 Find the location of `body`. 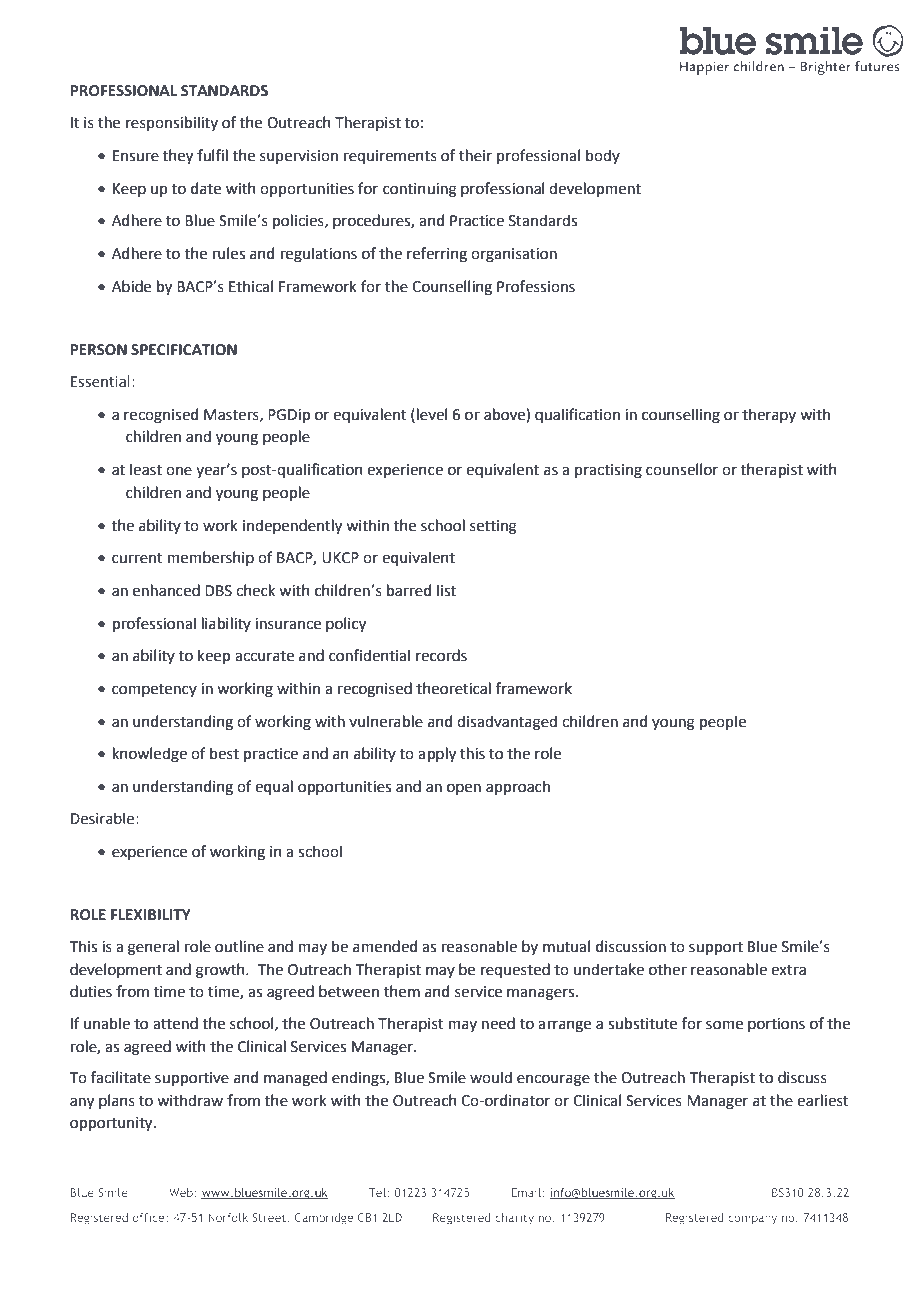

body is located at coordinates (603, 156).
